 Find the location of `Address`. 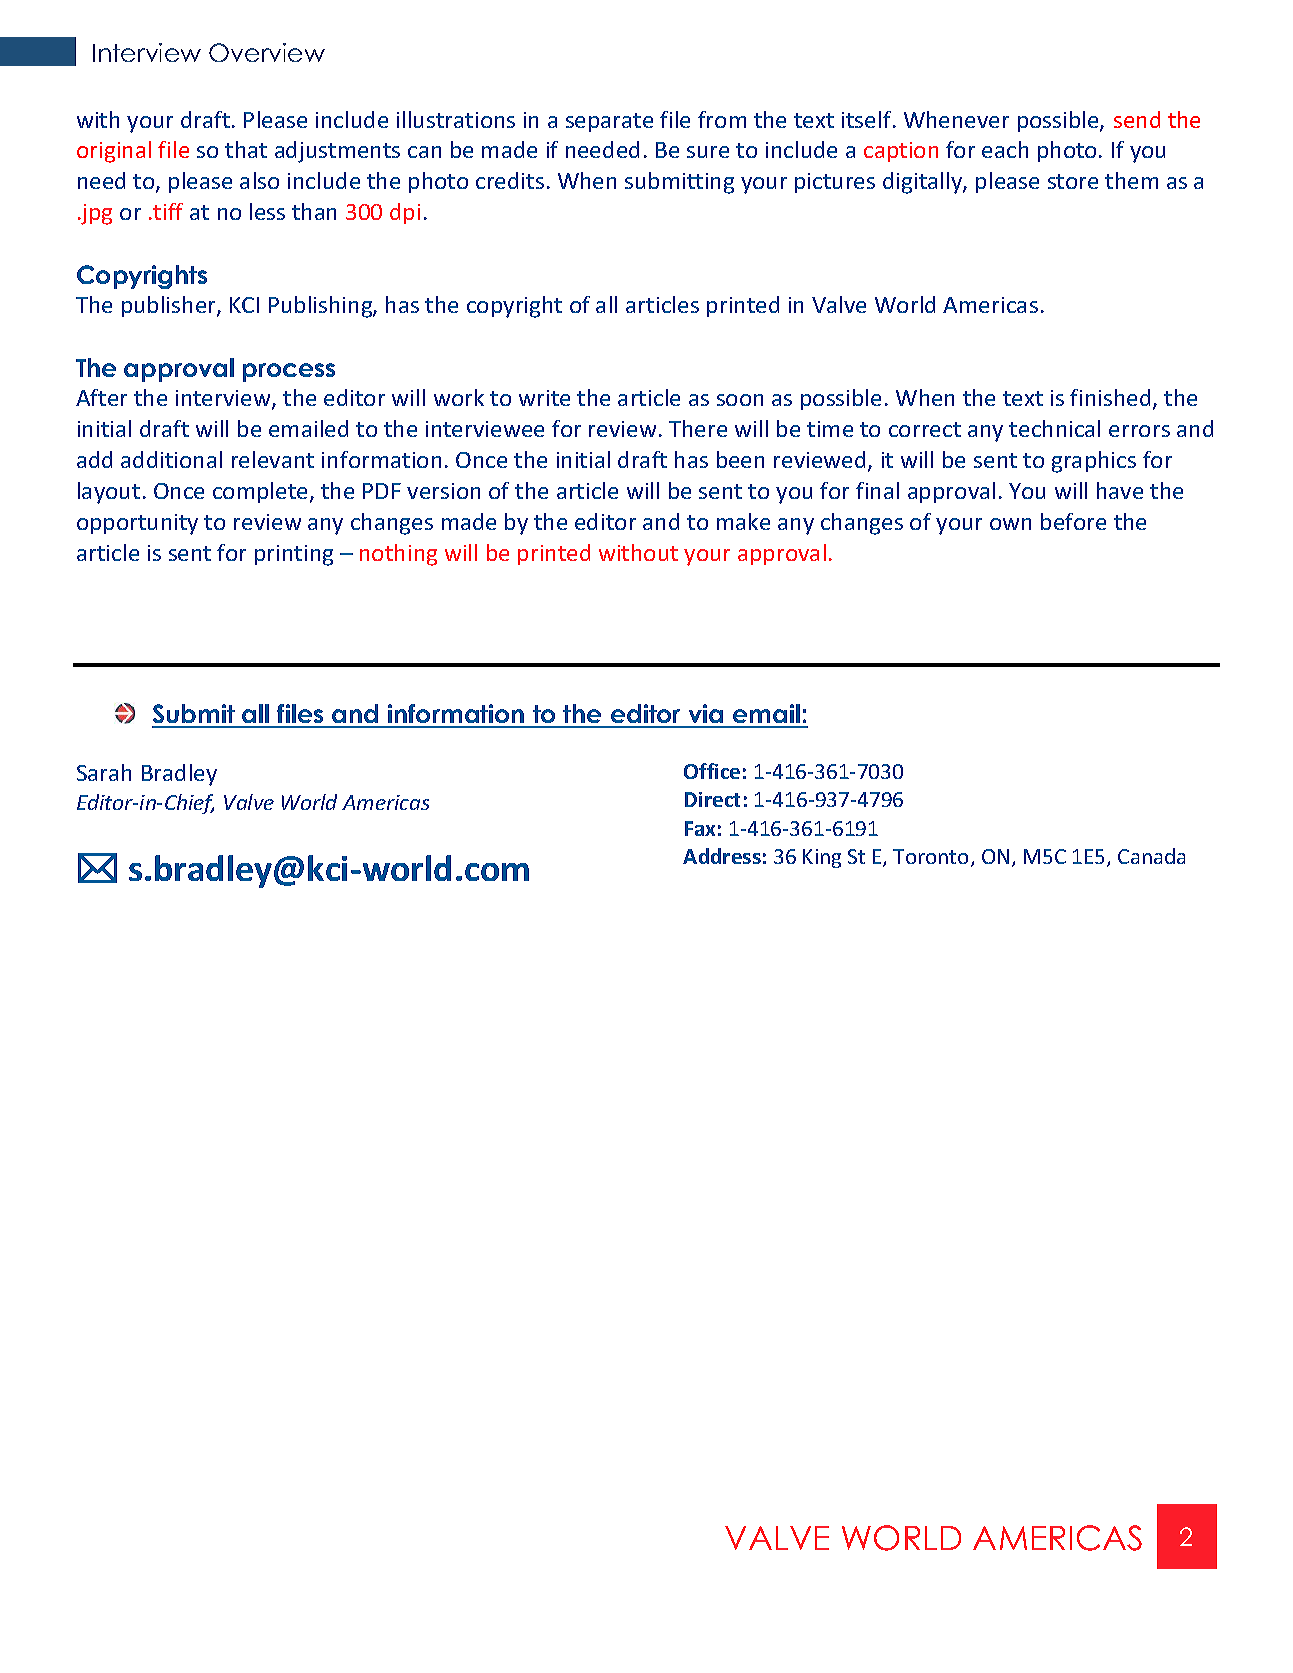

Address is located at coordinates (722, 856).
